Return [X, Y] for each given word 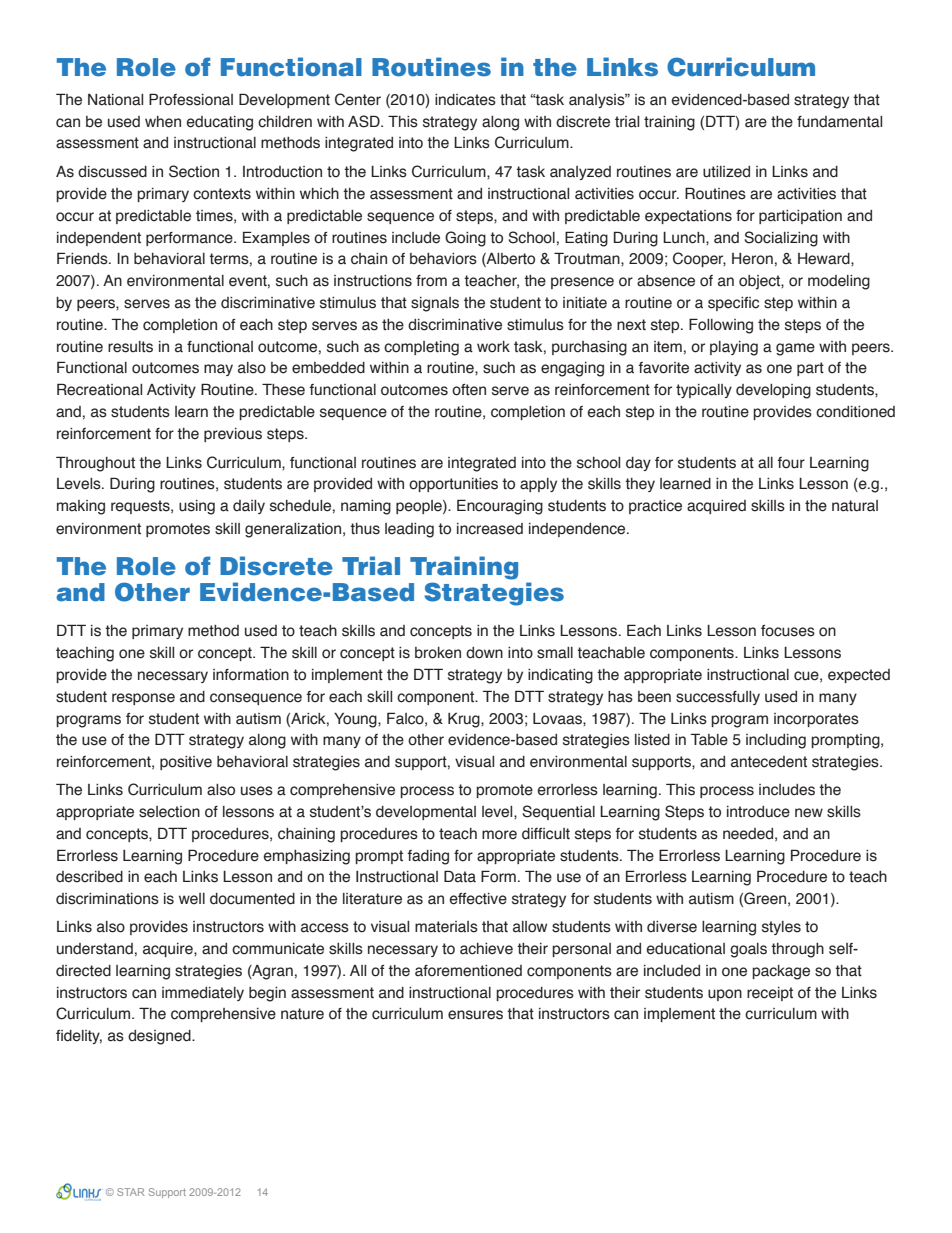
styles [781, 928]
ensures [475, 1015]
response [143, 699]
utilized [726, 172]
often [469, 390]
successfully [718, 698]
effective [478, 899]
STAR [130, 1192]
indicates [465, 100]
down [484, 653]
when [163, 122]
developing [773, 391]
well [192, 899]
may [218, 370]
